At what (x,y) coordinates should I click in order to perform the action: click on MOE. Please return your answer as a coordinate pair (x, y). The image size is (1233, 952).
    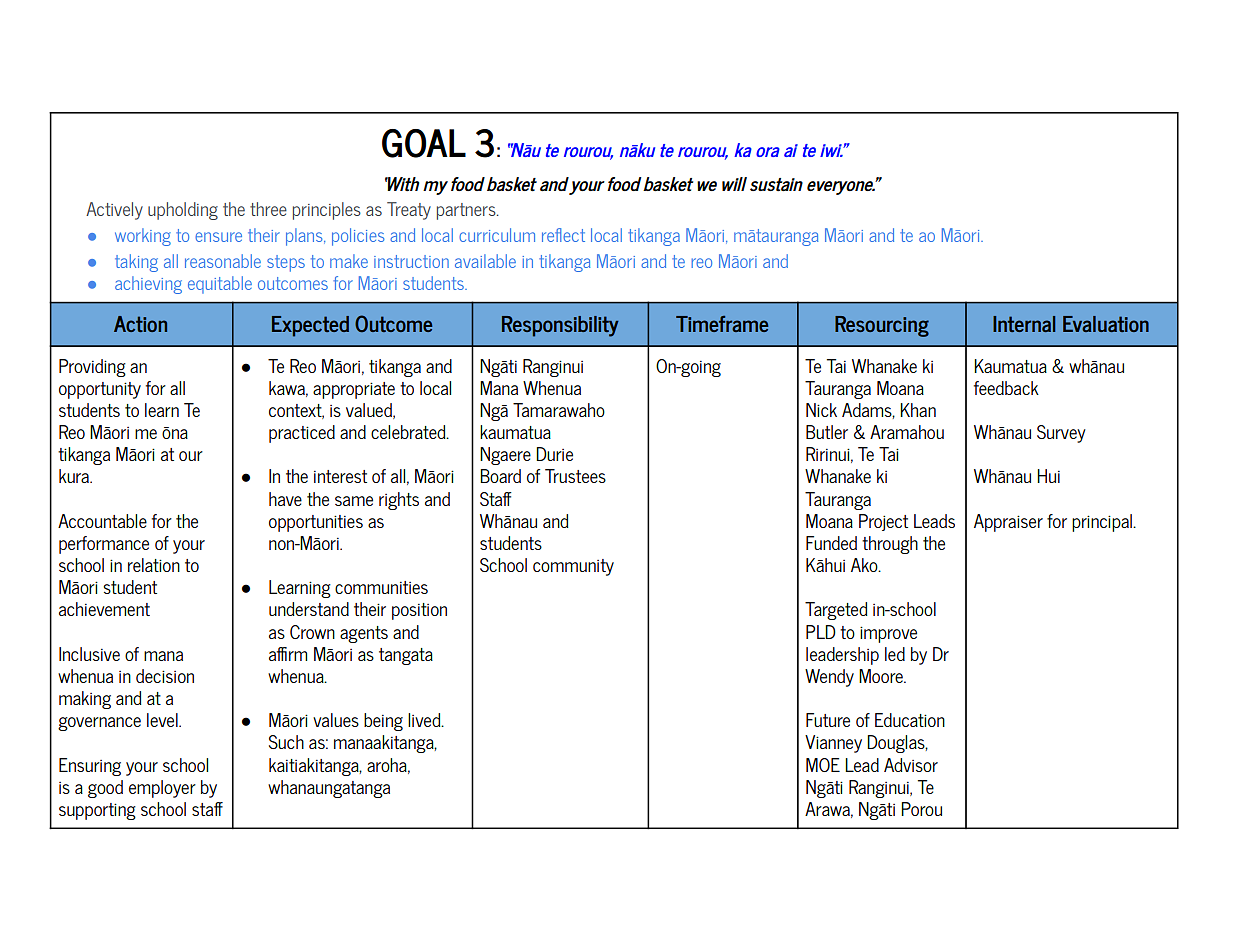
    Looking at the image, I should click on (823, 765).
